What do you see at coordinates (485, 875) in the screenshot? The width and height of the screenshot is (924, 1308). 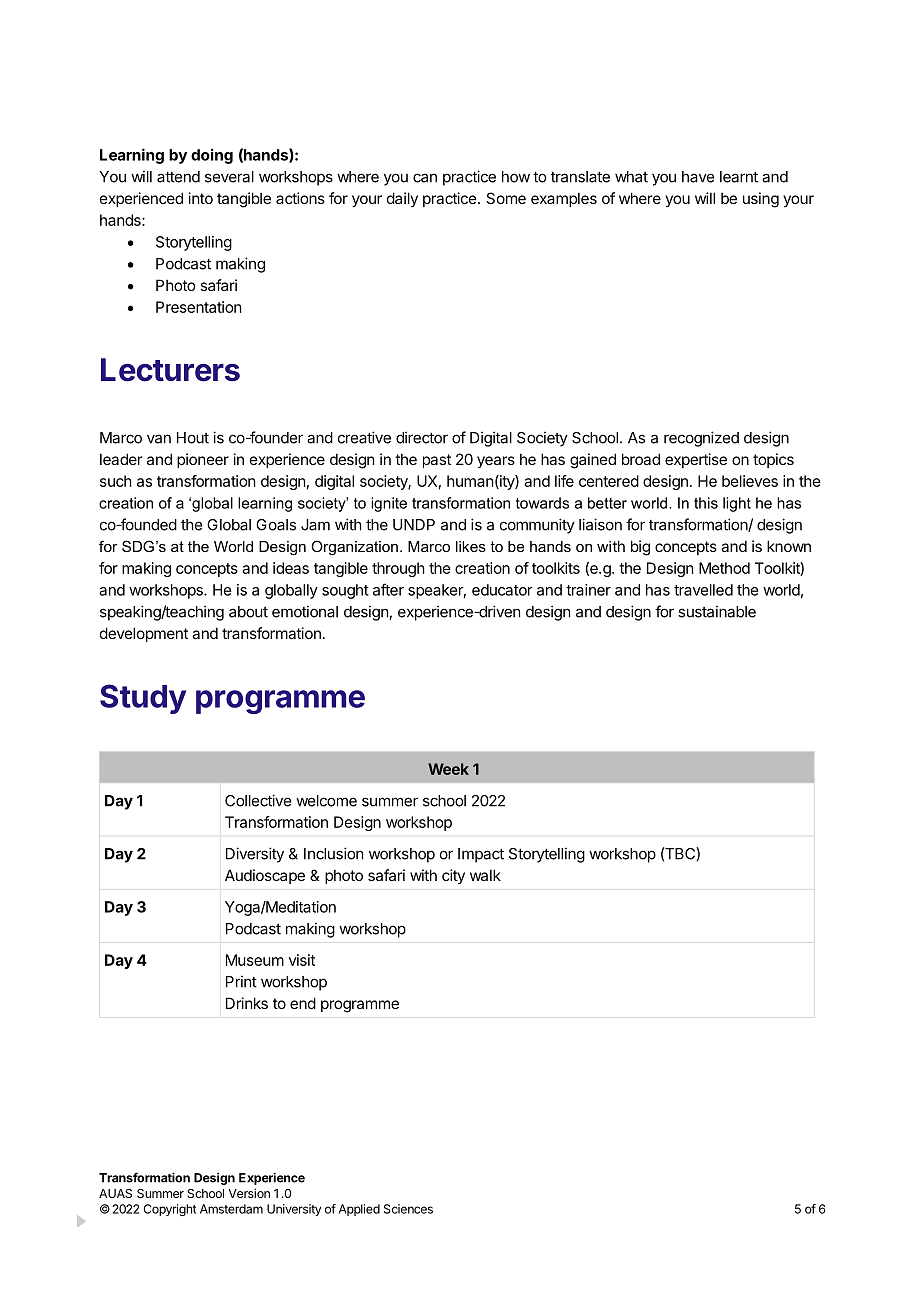 I see `walk` at bounding box center [485, 875].
